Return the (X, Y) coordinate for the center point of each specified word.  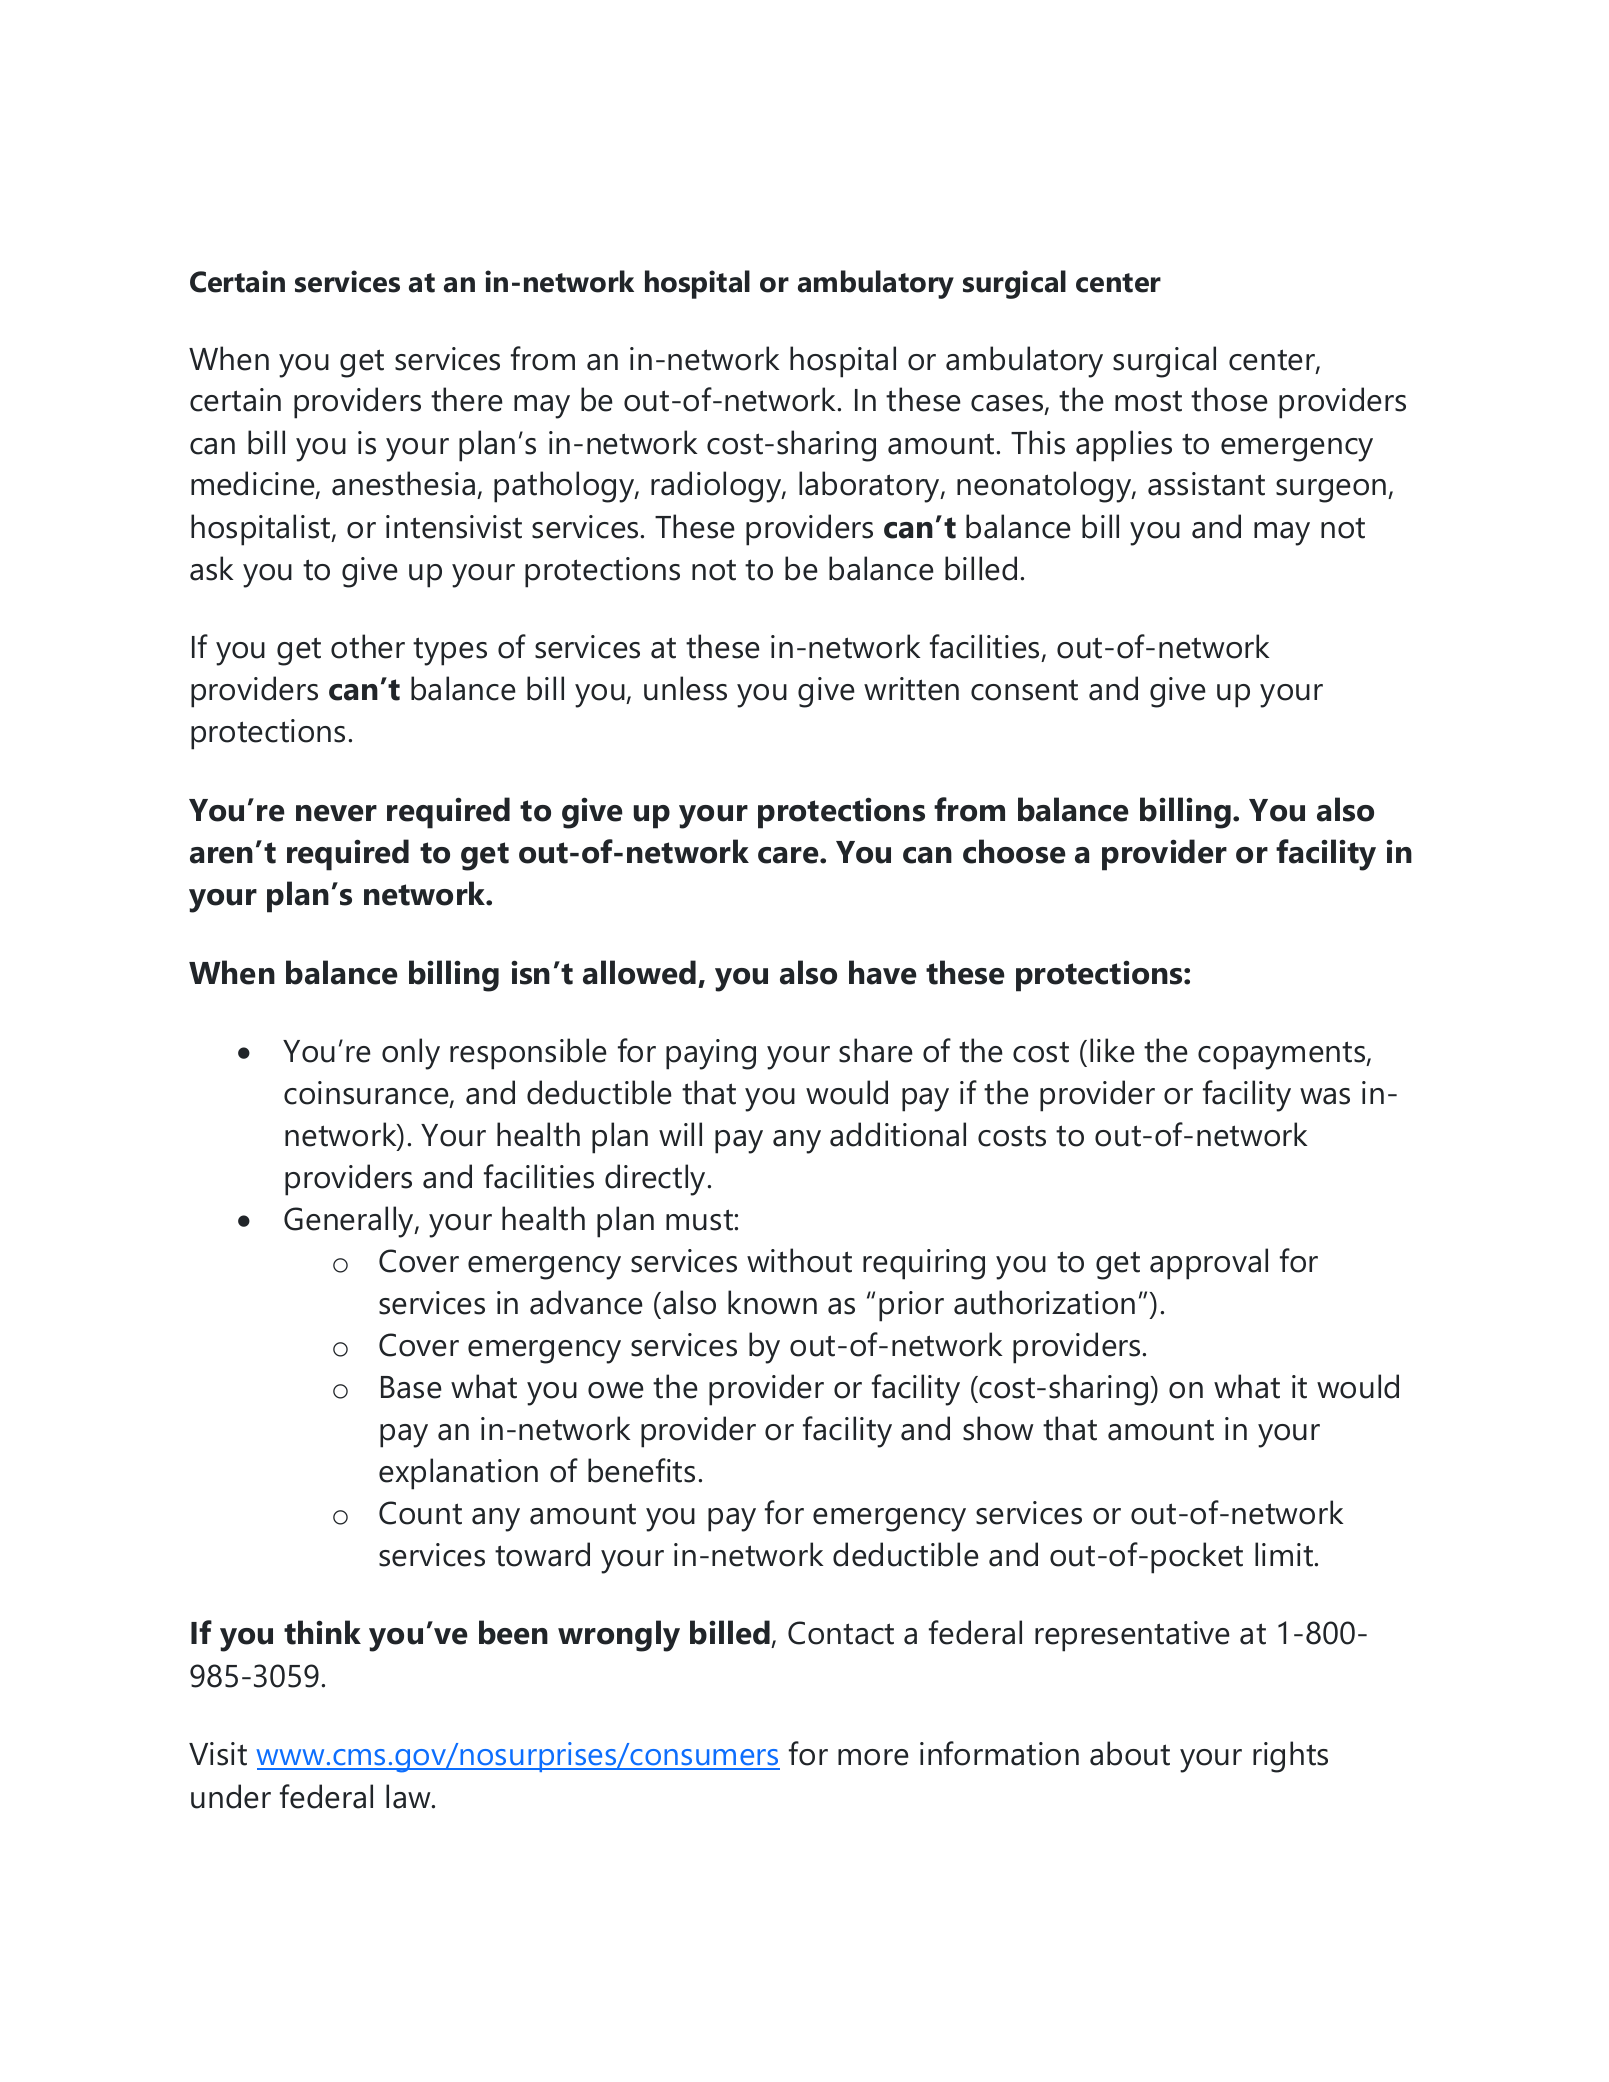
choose (1014, 851)
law (409, 1796)
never (336, 813)
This (1038, 442)
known (772, 1302)
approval (1209, 1264)
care (789, 855)
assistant (1206, 484)
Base (411, 1387)
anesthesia (405, 485)
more (873, 1757)
